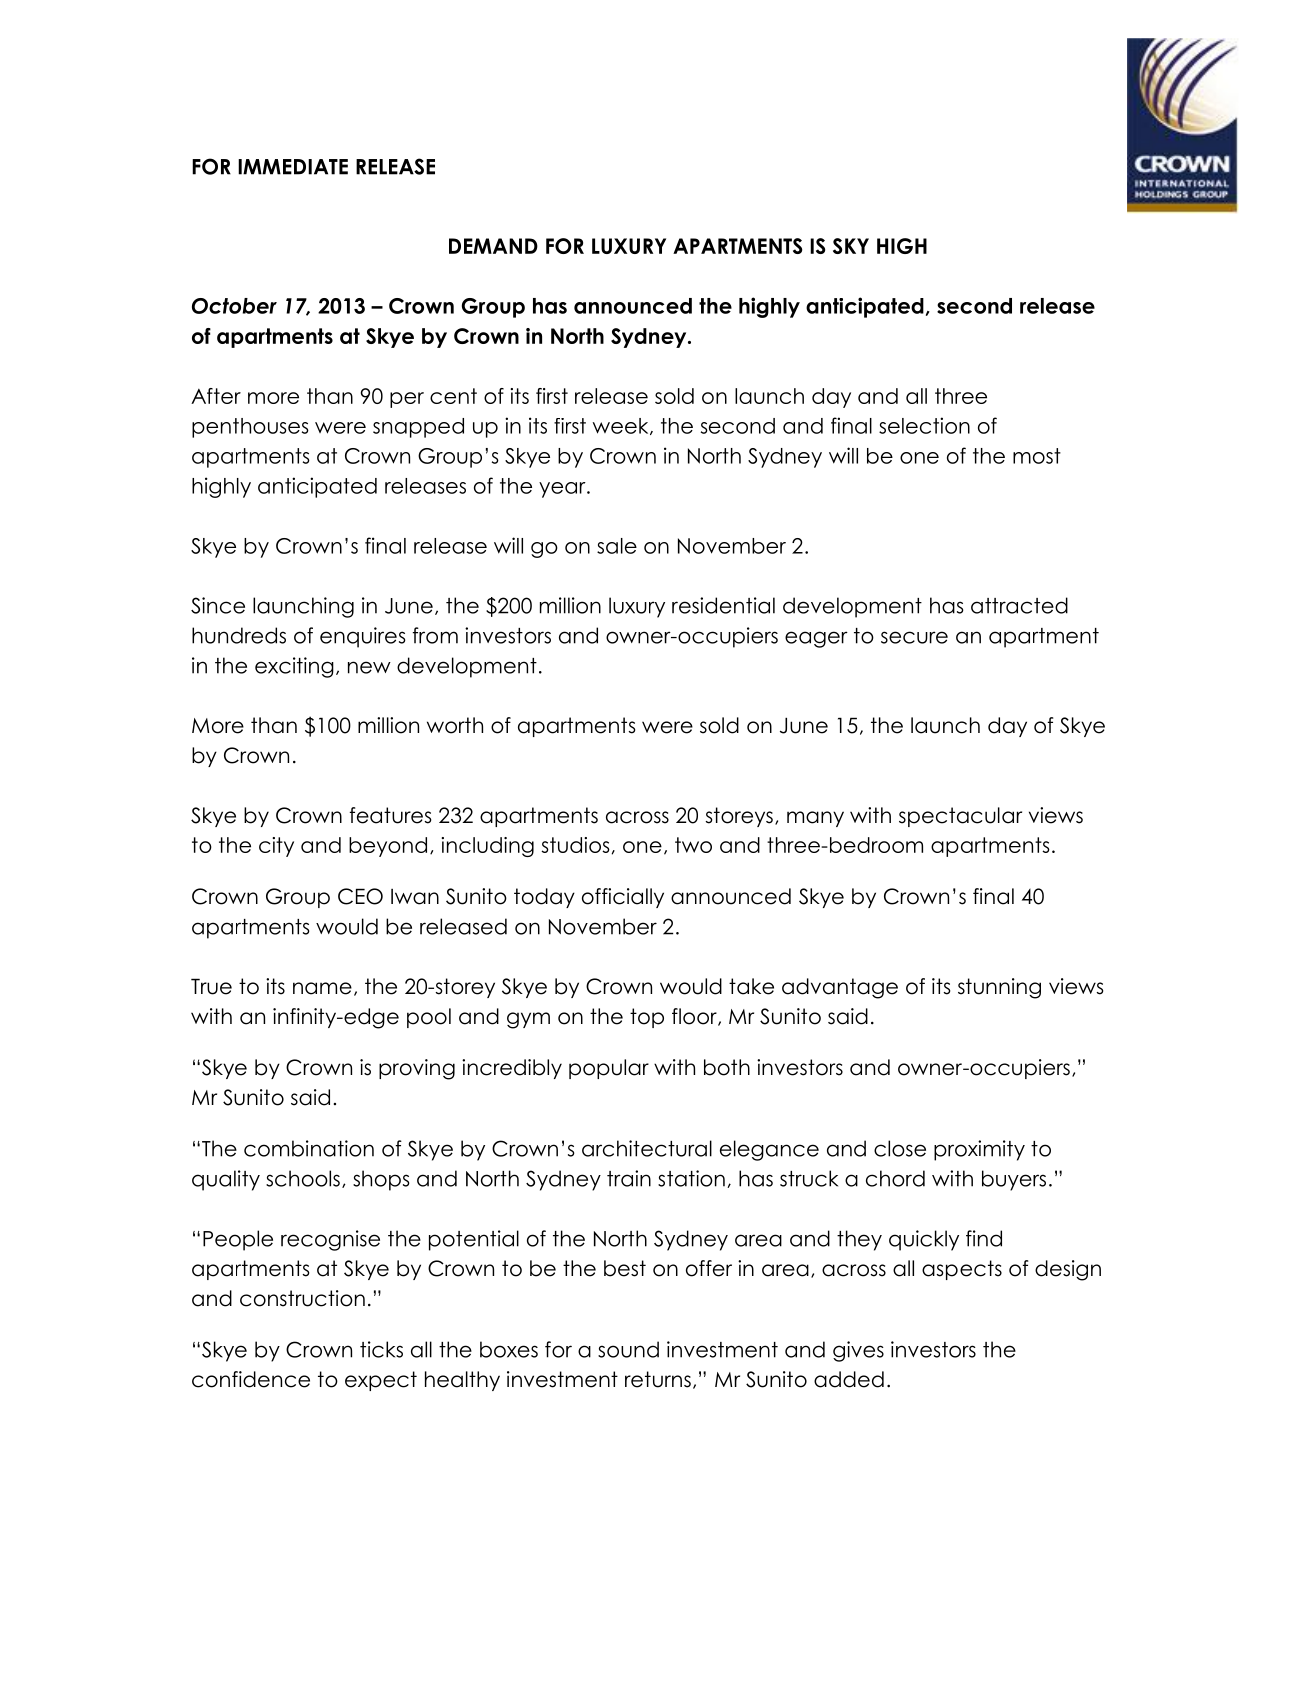  I want to click on combination, so click(309, 1148).
